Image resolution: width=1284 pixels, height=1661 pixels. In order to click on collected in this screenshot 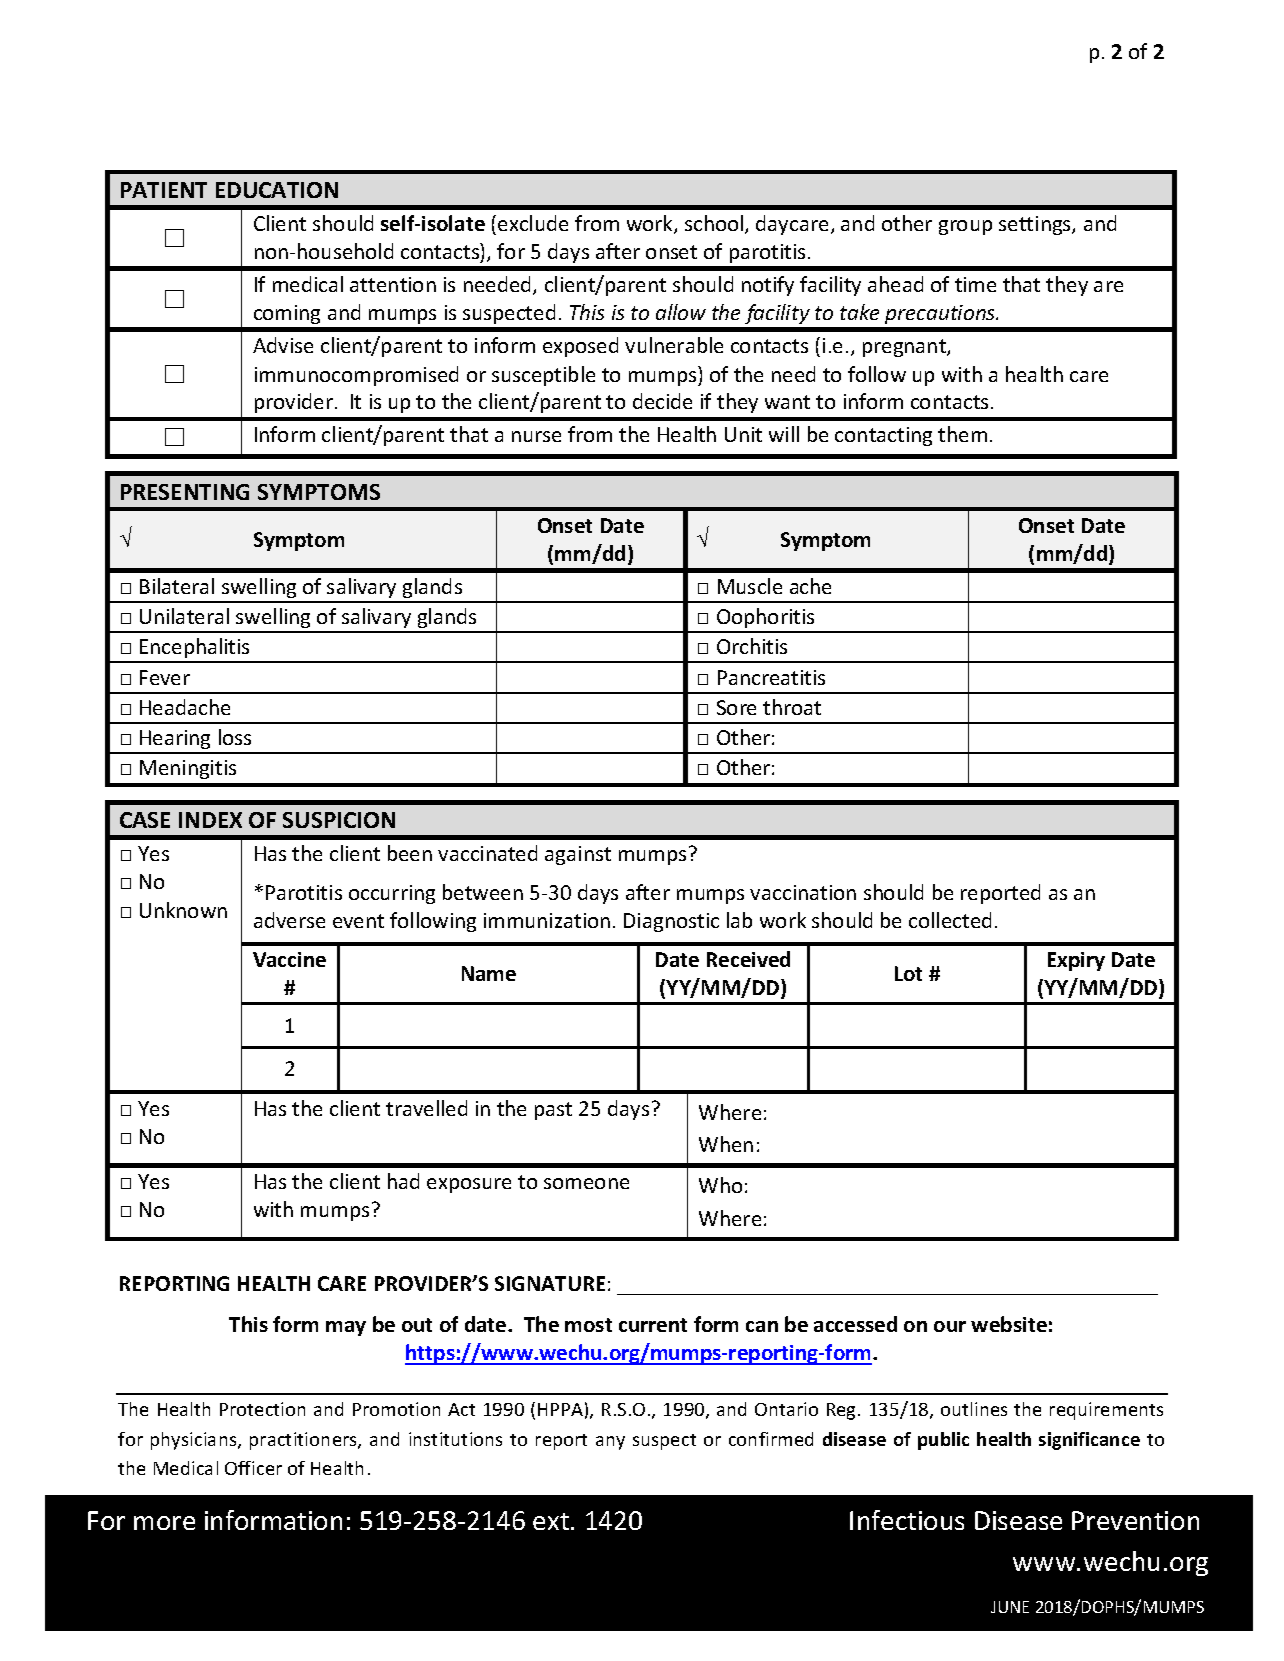, I will do `click(950, 920)`.
